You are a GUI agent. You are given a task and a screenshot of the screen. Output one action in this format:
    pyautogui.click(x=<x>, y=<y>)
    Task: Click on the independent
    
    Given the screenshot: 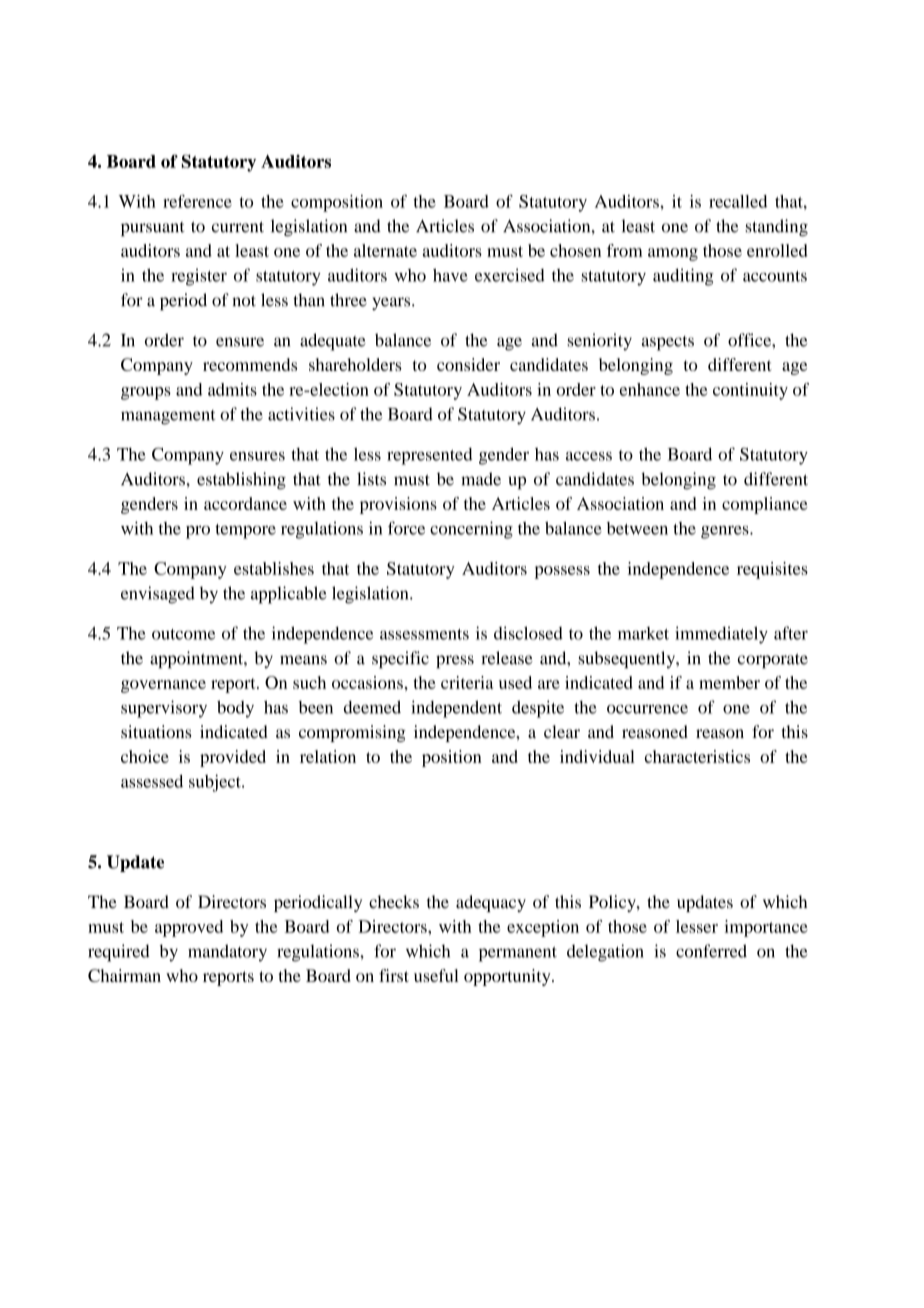 What is the action you would take?
    pyautogui.click(x=456, y=709)
